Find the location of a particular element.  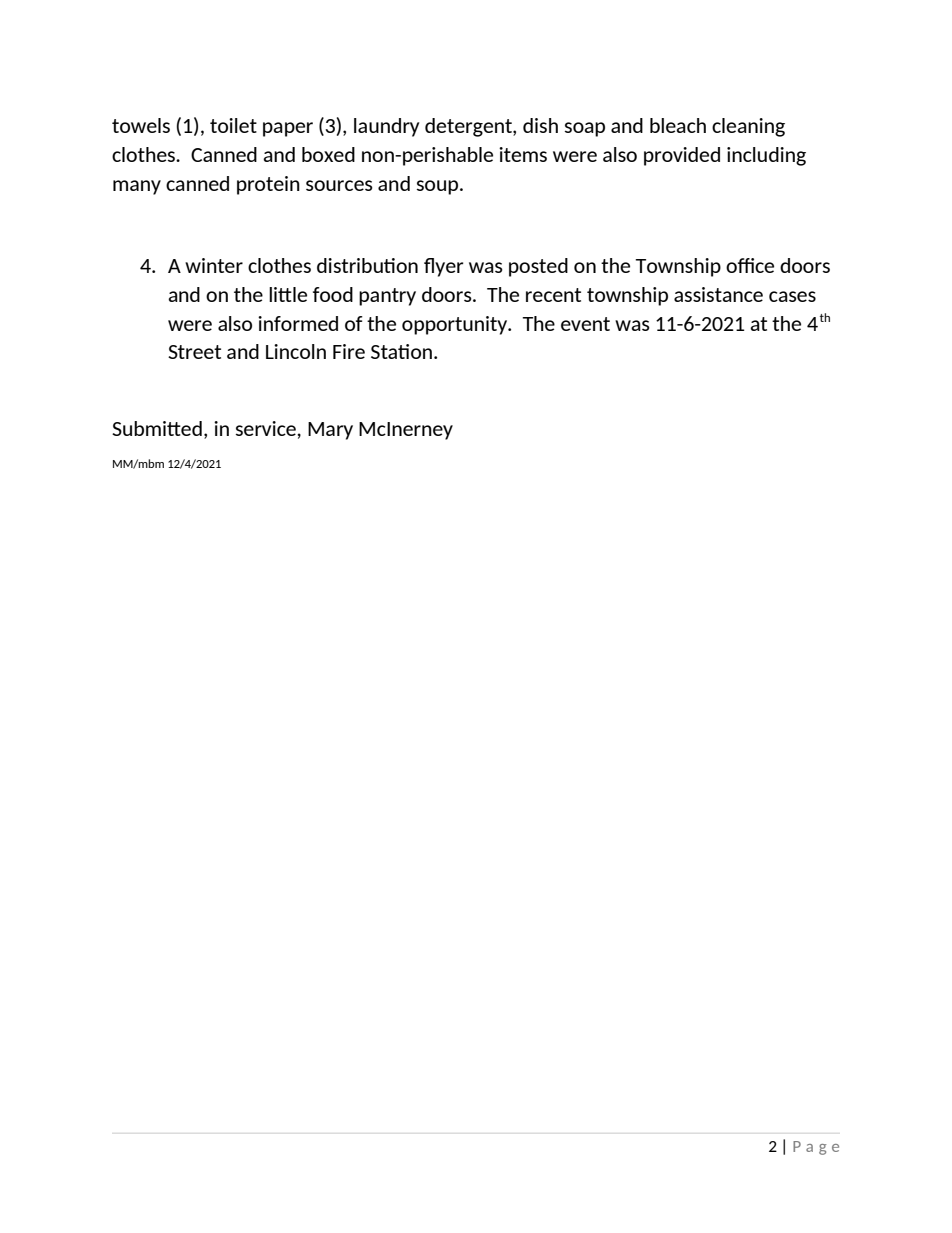

winter is located at coordinates (214, 265).
